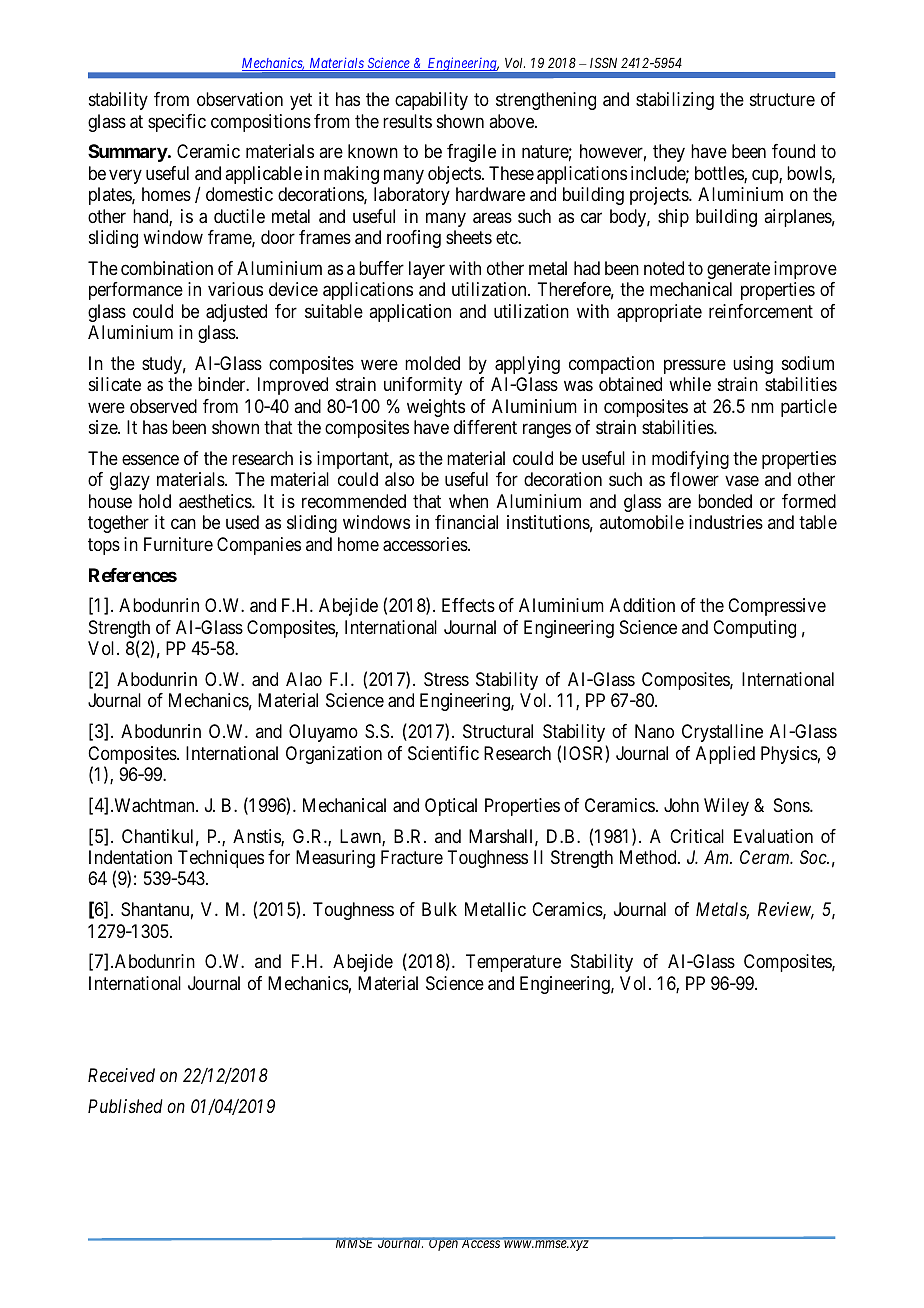 This document has height=1308, width=924. What do you see at coordinates (742, 481) in the document?
I see `vase` at bounding box center [742, 481].
